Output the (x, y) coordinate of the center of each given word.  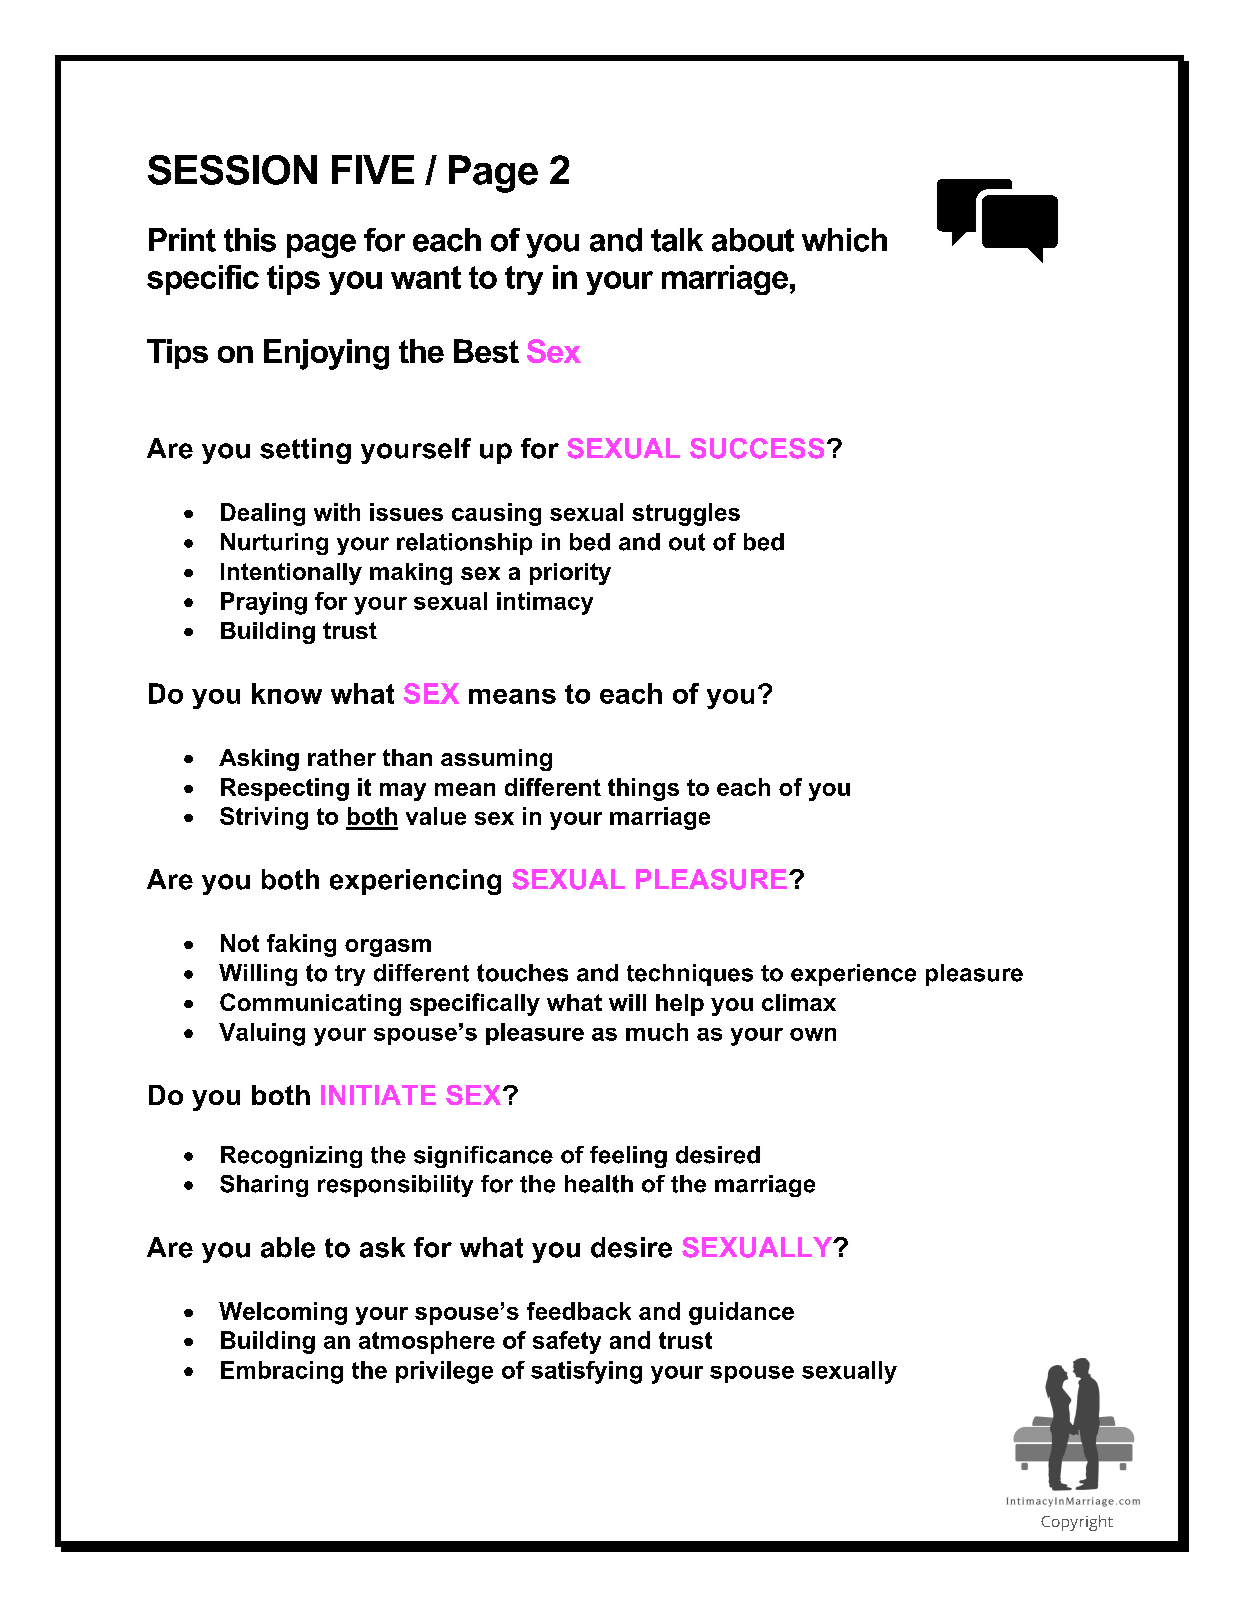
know (287, 693)
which (844, 240)
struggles (686, 514)
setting (305, 451)
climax (799, 1002)
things (643, 789)
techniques (690, 975)
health (599, 1184)
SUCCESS (757, 448)
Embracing (282, 1372)
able (288, 1247)
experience (853, 975)
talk (677, 240)
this (250, 240)
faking (301, 945)
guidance (741, 1313)
